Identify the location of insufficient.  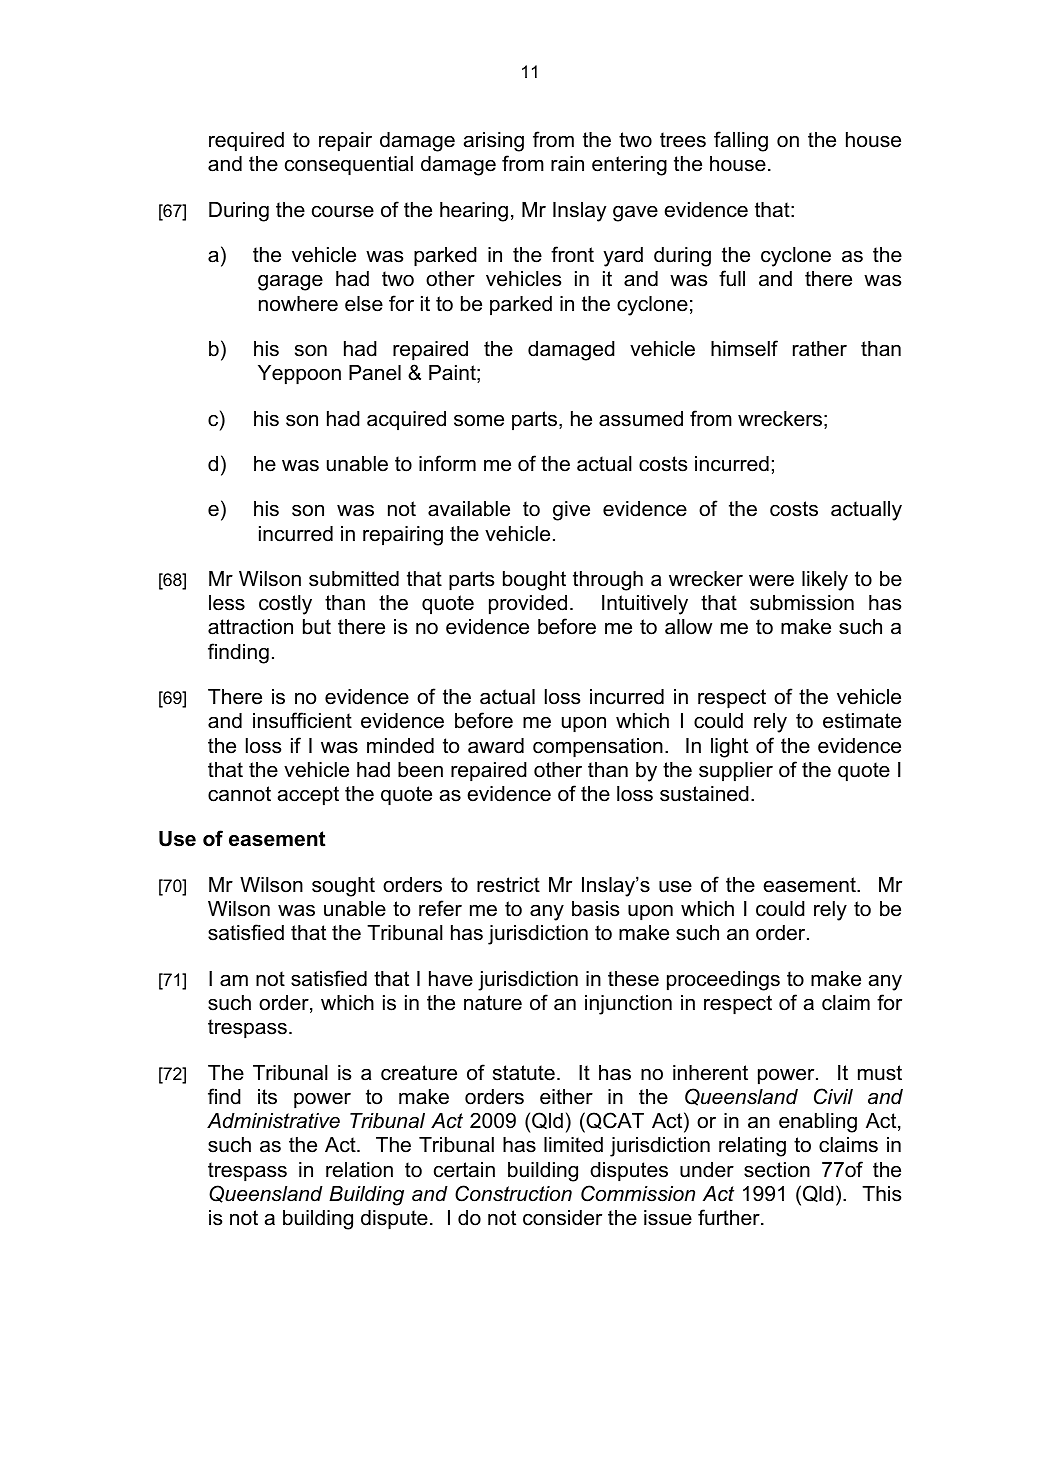
(302, 720).
